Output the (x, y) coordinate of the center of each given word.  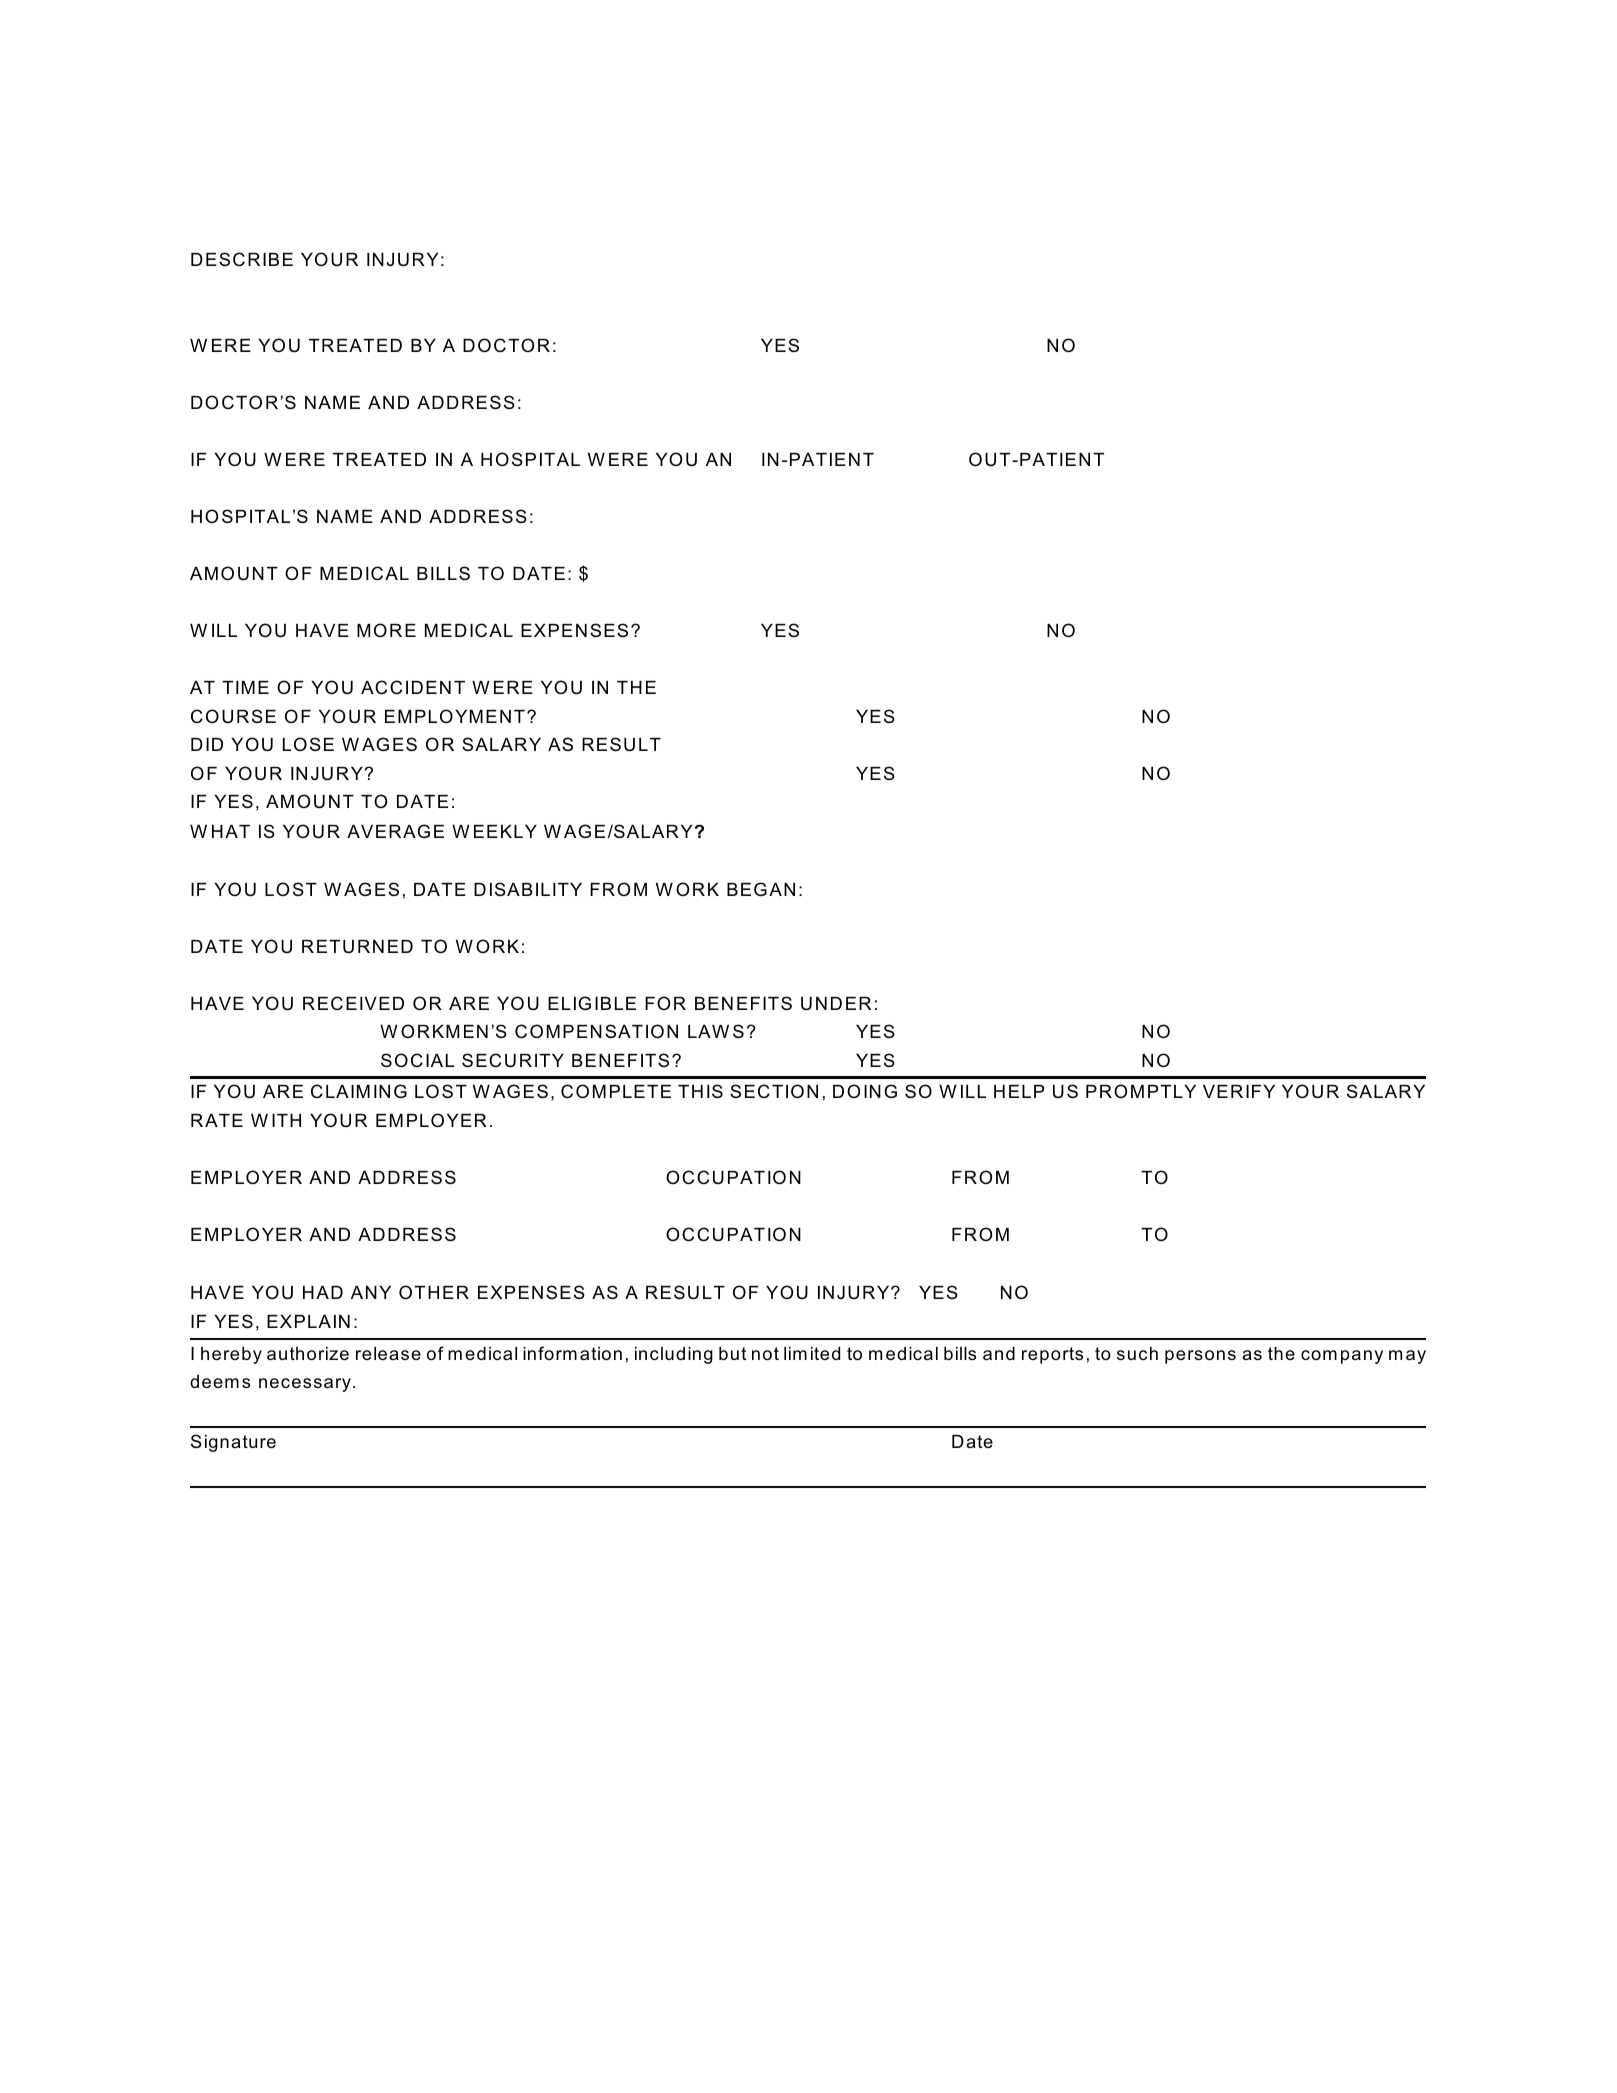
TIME (245, 687)
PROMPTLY (1141, 1091)
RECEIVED (353, 1003)
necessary (305, 1385)
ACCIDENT (413, 687)
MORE (386, 630)
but (732, 1353)
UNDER (836, 1004)
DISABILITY (528, 889)
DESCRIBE (242, 259)
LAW (708, 1031)
